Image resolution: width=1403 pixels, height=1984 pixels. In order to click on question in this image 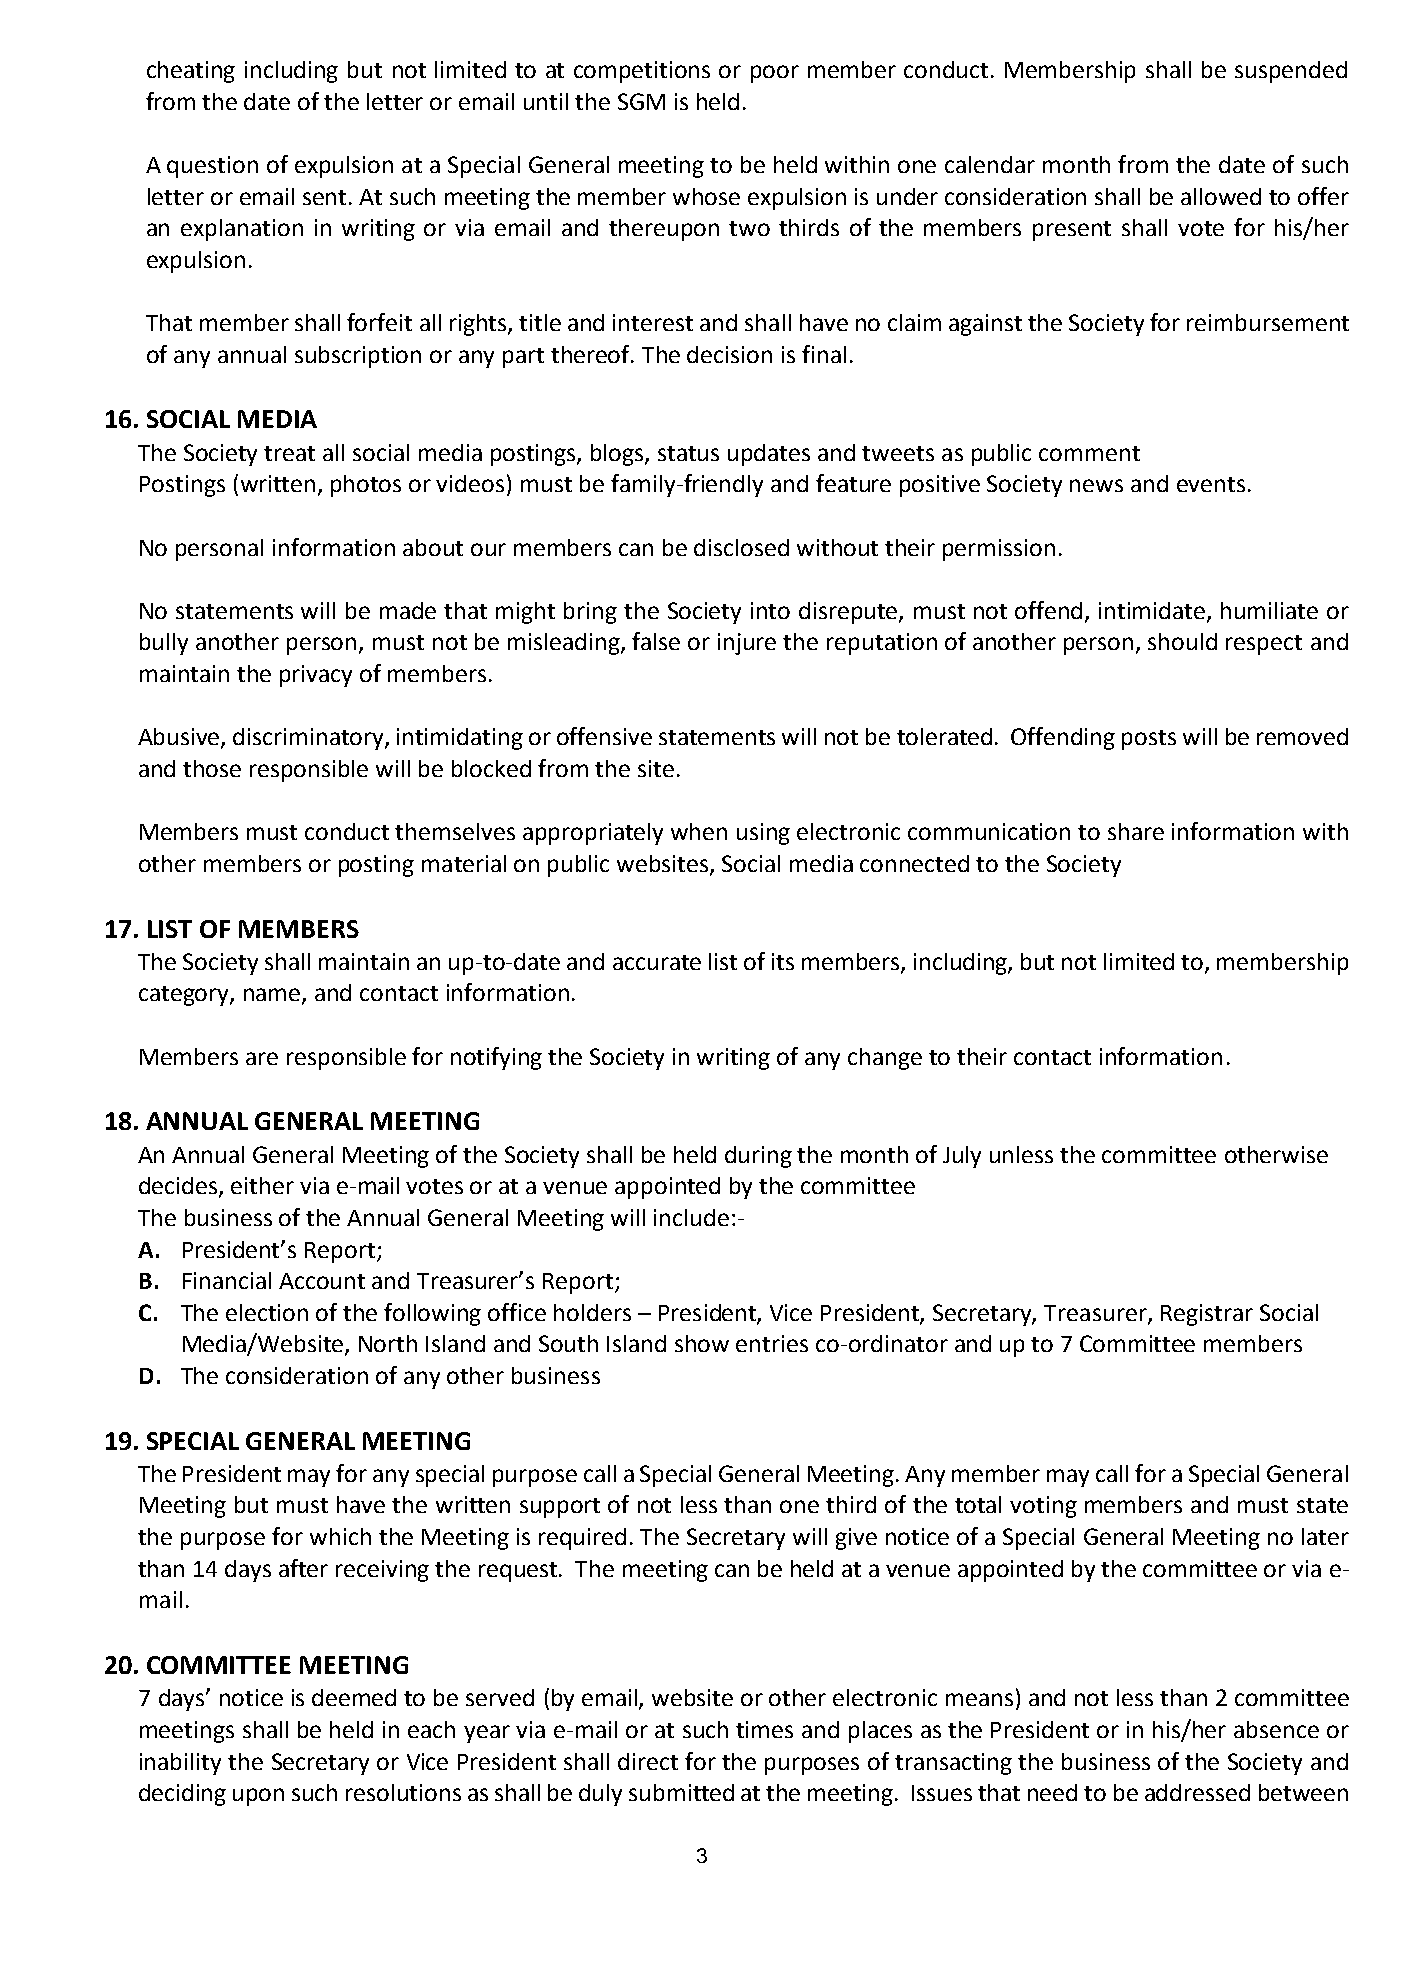, I will do `click(212, 167)`.
